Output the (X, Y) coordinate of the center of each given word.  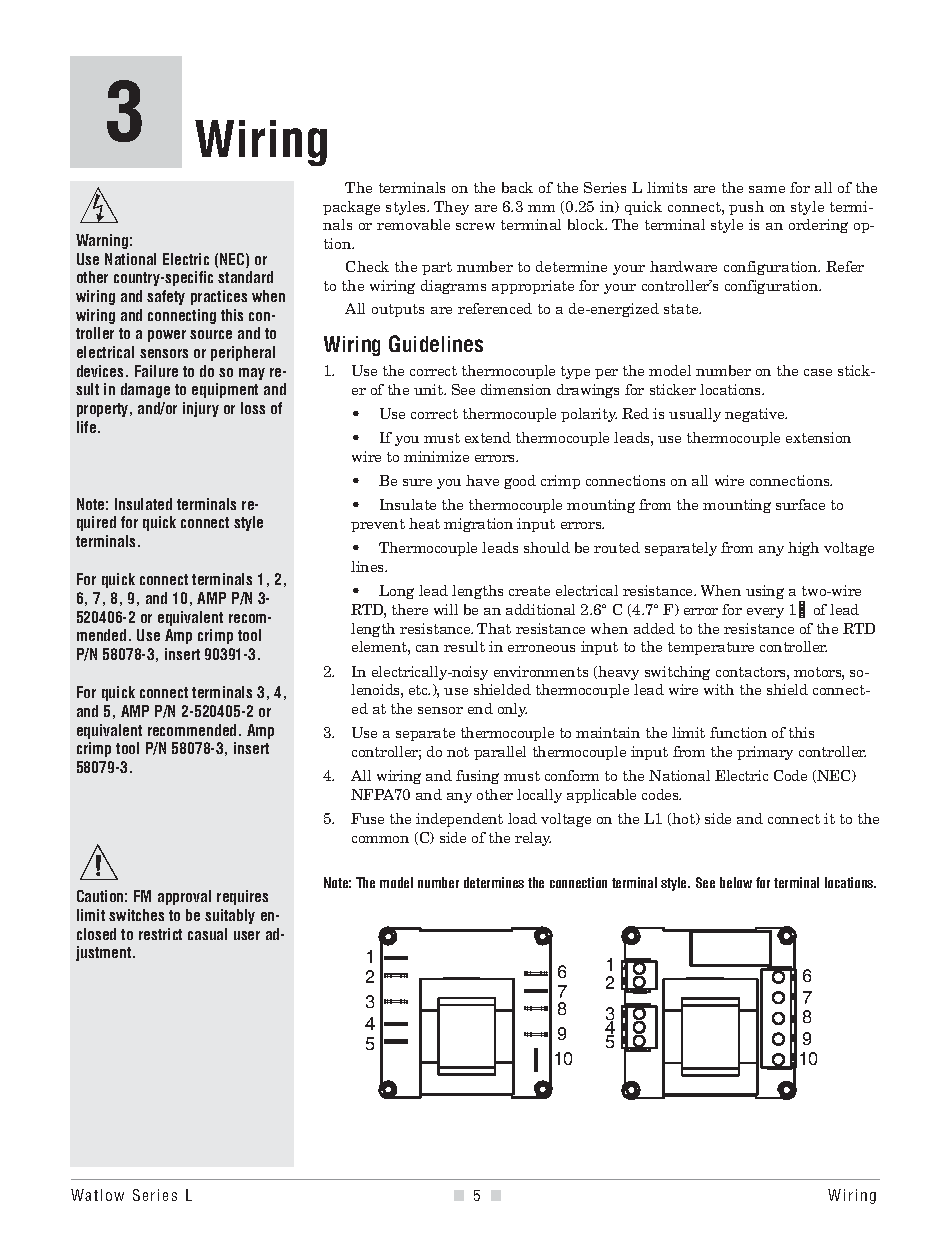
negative (756, 415)
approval (184, 897)
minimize (436, 456)
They (451, 208)
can (427, 648)
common (380, 839)
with (719, 689)
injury (201, 409)
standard (245, 277)
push (746, 208)
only (512, 710)
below (736, 882)
